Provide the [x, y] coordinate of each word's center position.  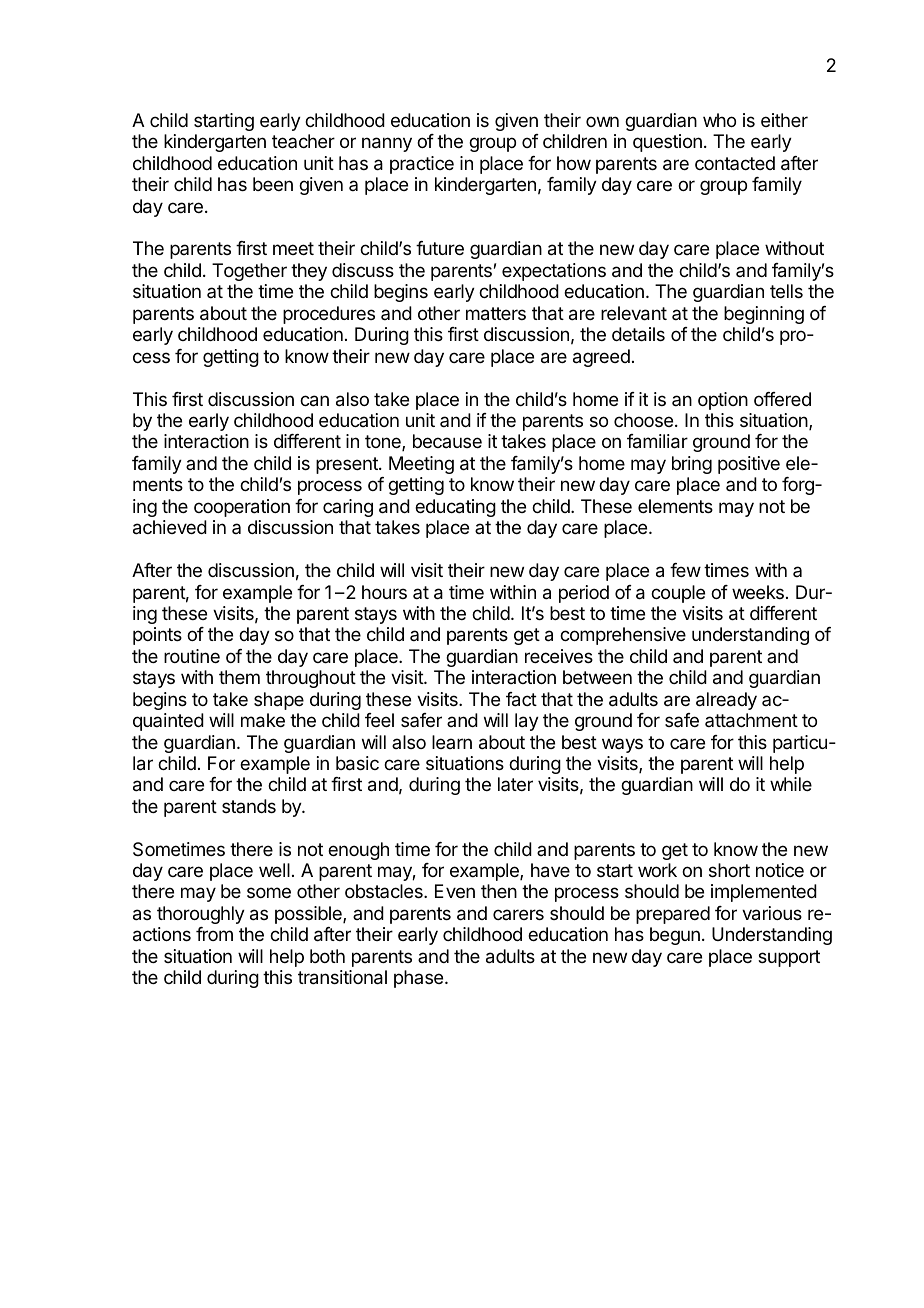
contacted [735, 163]
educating [455, 508]
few [685, 570]
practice [422, 165]
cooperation [242, 508]
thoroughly [201, 915]
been [273, 184]
